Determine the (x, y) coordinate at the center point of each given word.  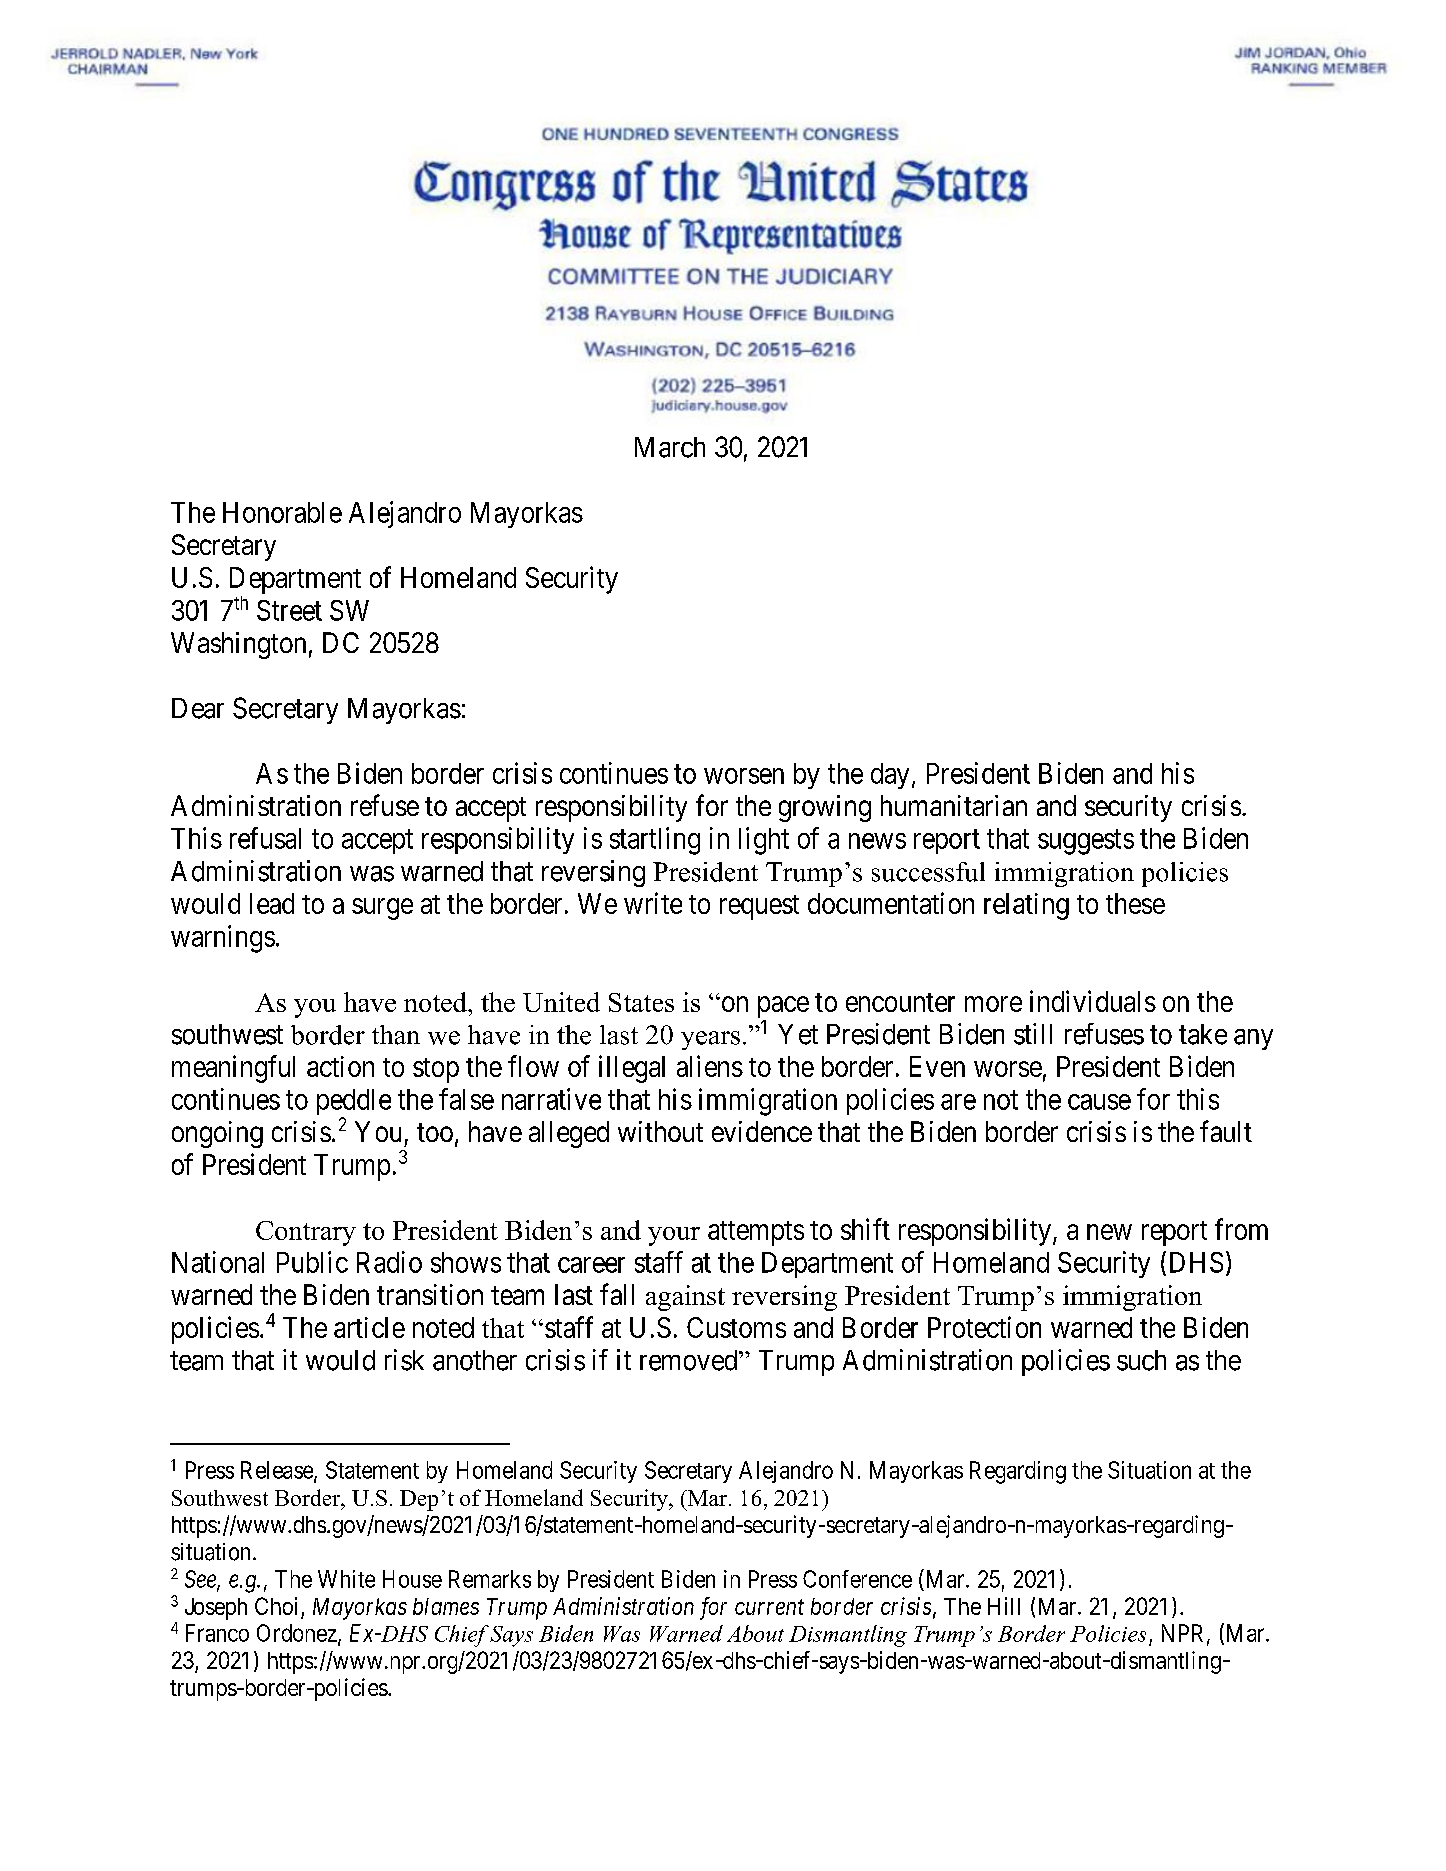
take (1203, 1034)
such (1141, 1360)
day (890, 776)
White (346, 1579)
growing (825, 808)
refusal (265, 838)
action (340, 1066)
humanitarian (954, 805)
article (369, 1327)
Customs (736, 1327)
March (670, 447)
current (769, 1607)
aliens (710, 1066)
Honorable (282, 512)
